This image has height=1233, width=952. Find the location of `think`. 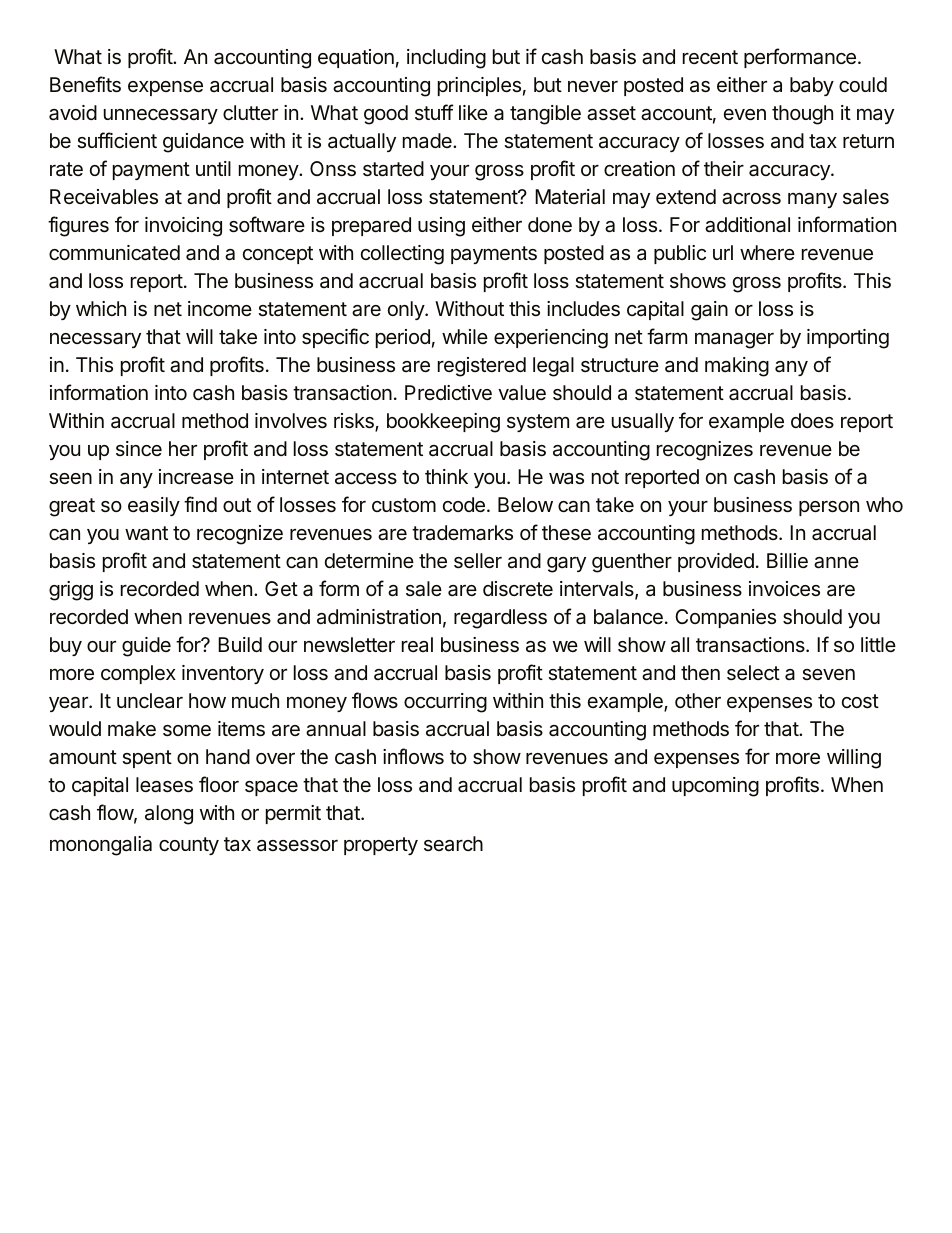

think is located at coordinates (446, 476).
